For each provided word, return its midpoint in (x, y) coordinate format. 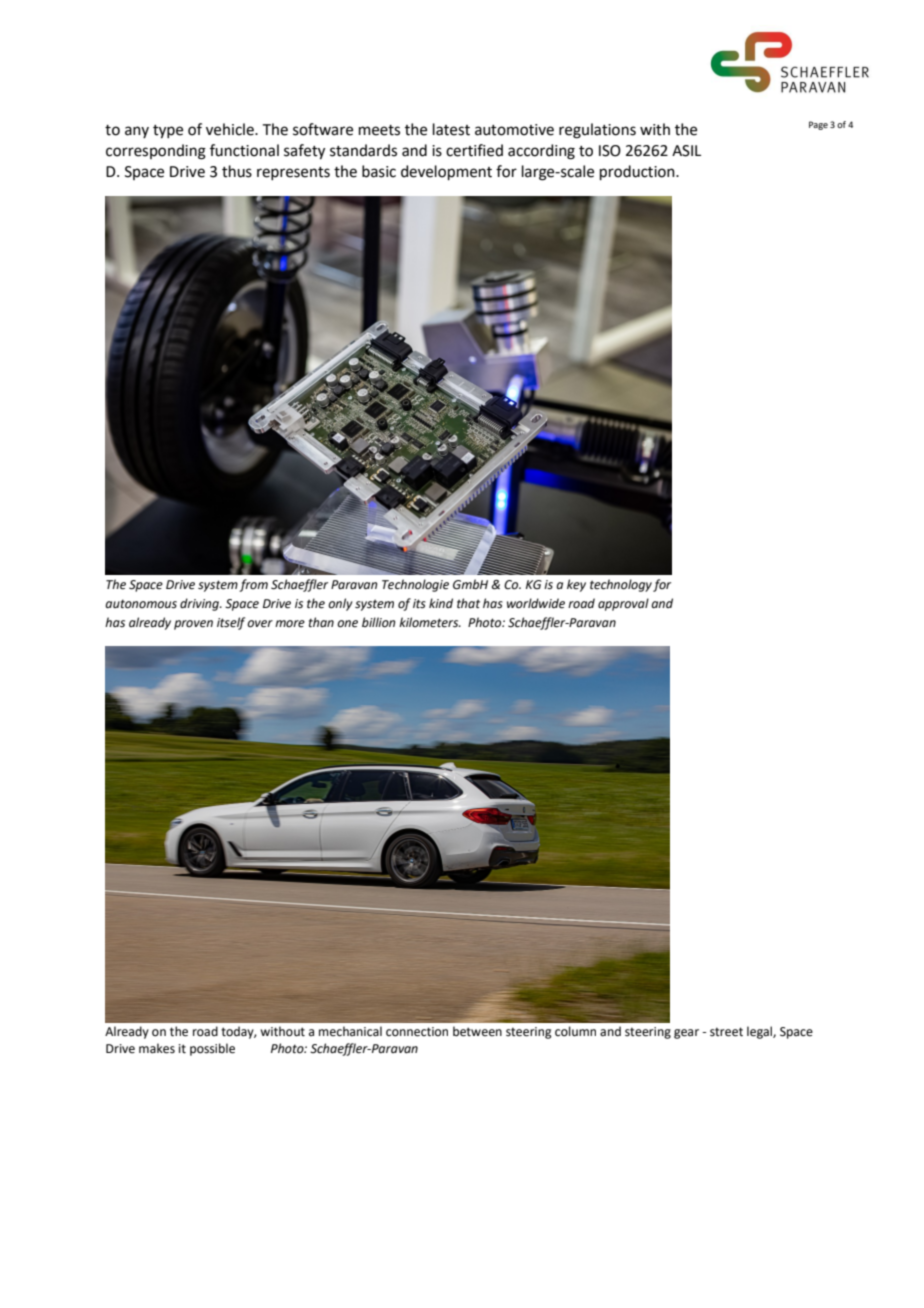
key (576, 585)
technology (621, 585)
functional (244, 150)
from (253, 585)
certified (474, 150)
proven (193, 625)
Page (818, 125)
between (477, 1031)
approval (623, 604)
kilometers (430, 622)
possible (212, 1049)
